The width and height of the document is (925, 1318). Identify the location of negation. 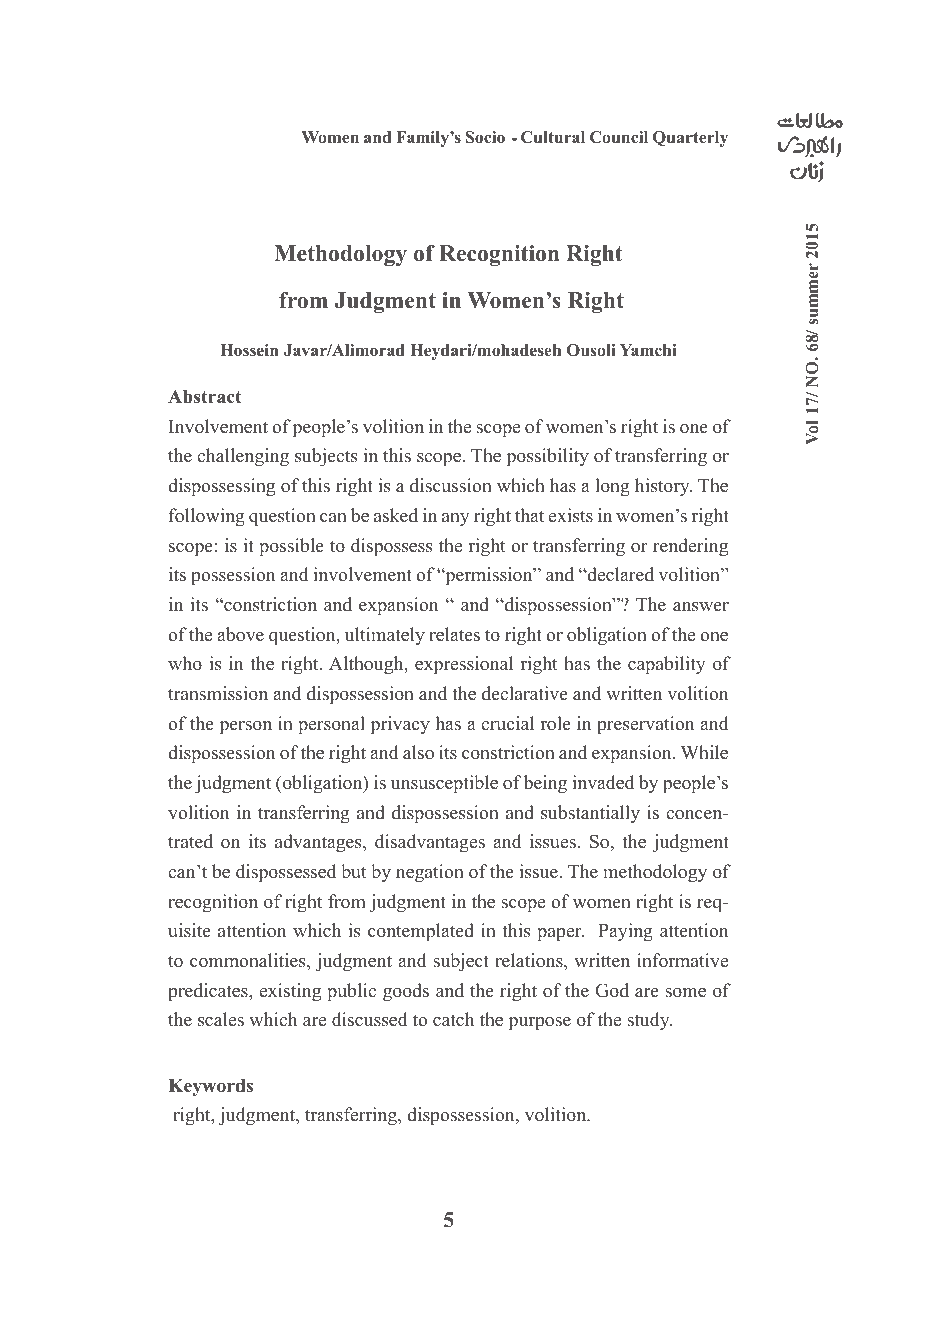
(430, 873).
